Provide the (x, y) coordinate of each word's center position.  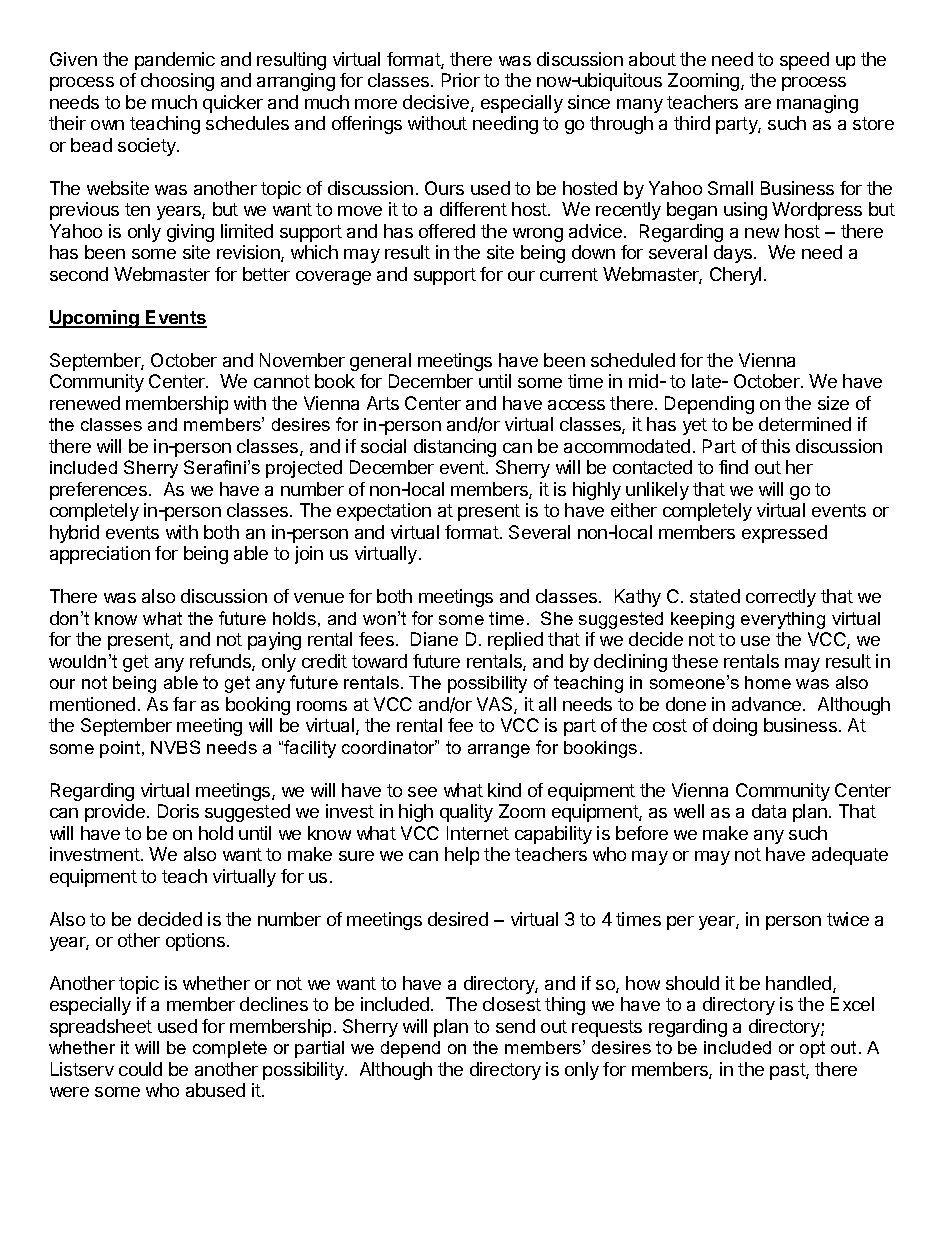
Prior (461, 80)
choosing (177, 82)
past (788, 1071)
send (515, 1026)
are (758, 104)
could (140, 1069)
